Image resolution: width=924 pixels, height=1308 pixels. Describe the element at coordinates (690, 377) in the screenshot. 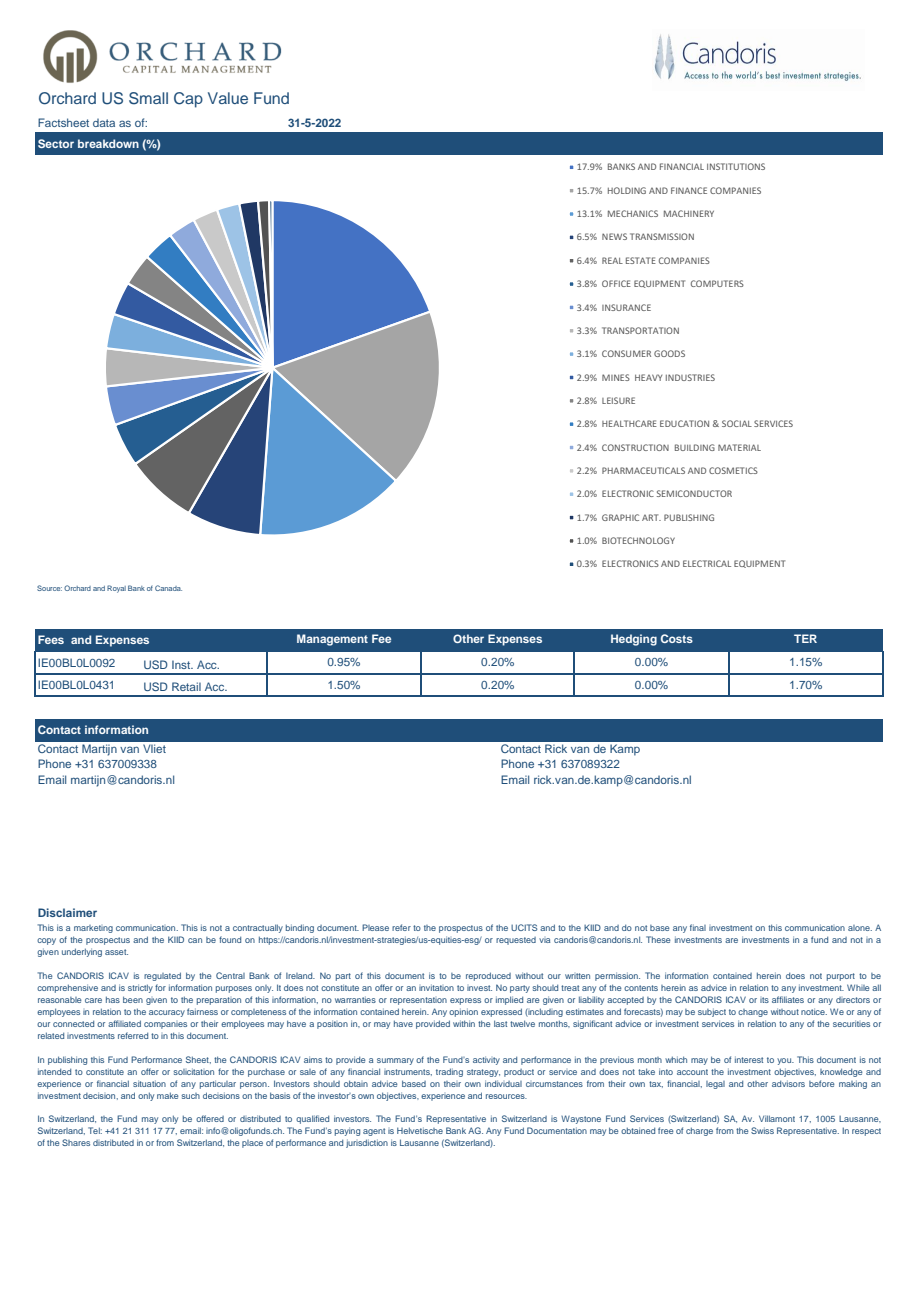

I see `INDUSTRIES` at that location.
